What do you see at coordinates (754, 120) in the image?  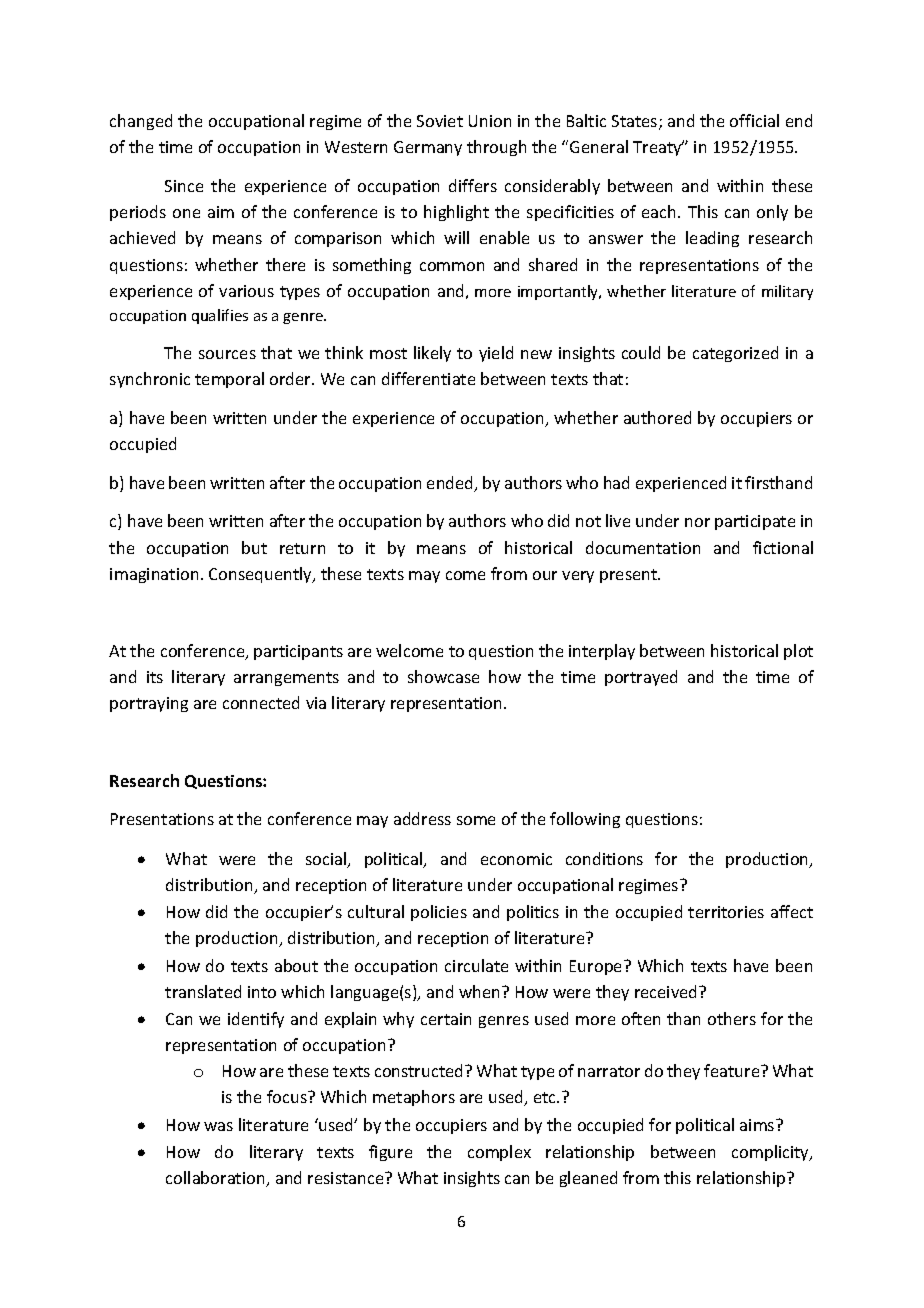 I see `official` at bounding box center [754, 120].
